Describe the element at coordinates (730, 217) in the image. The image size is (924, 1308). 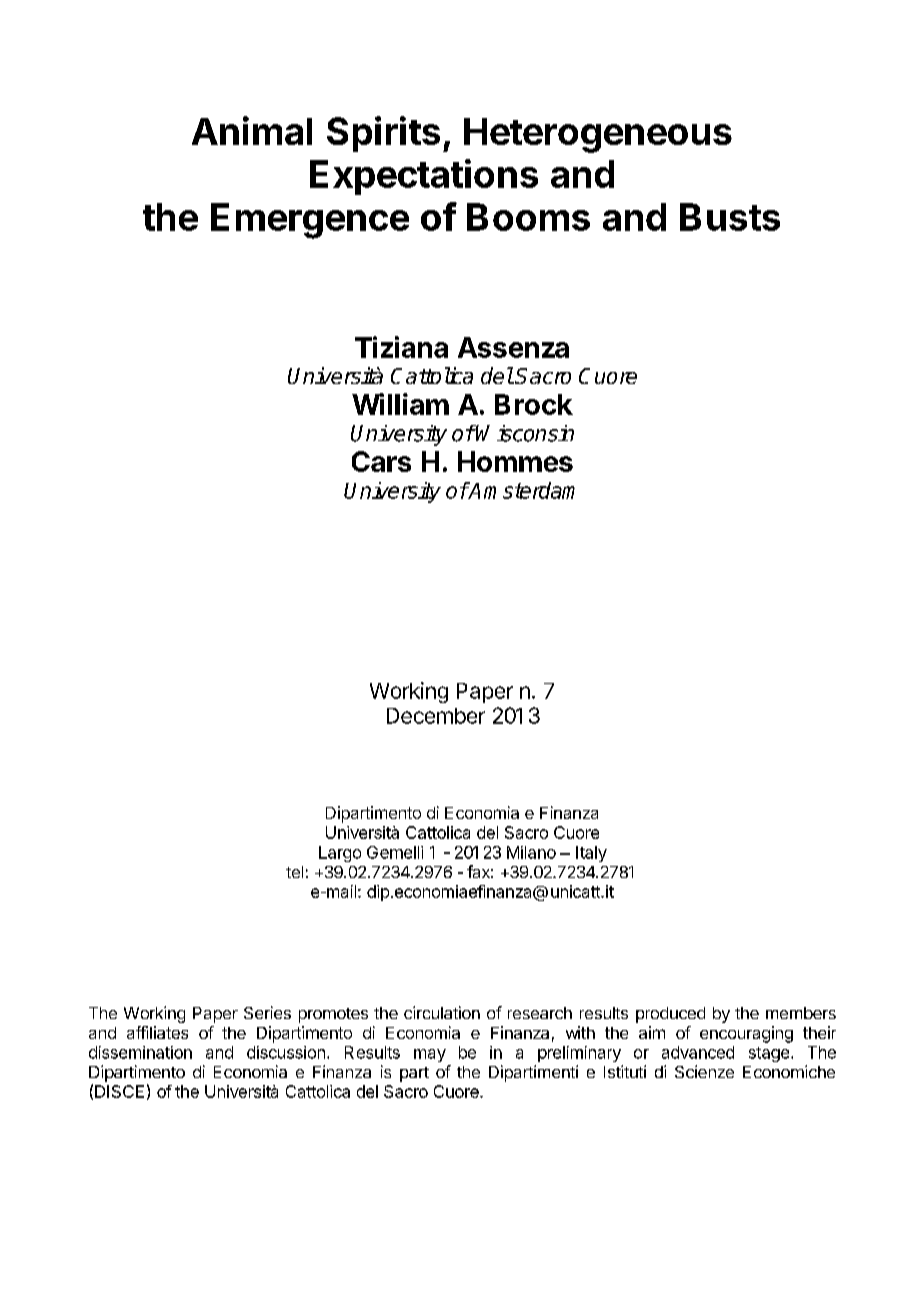
I see `Busts` at that location.
